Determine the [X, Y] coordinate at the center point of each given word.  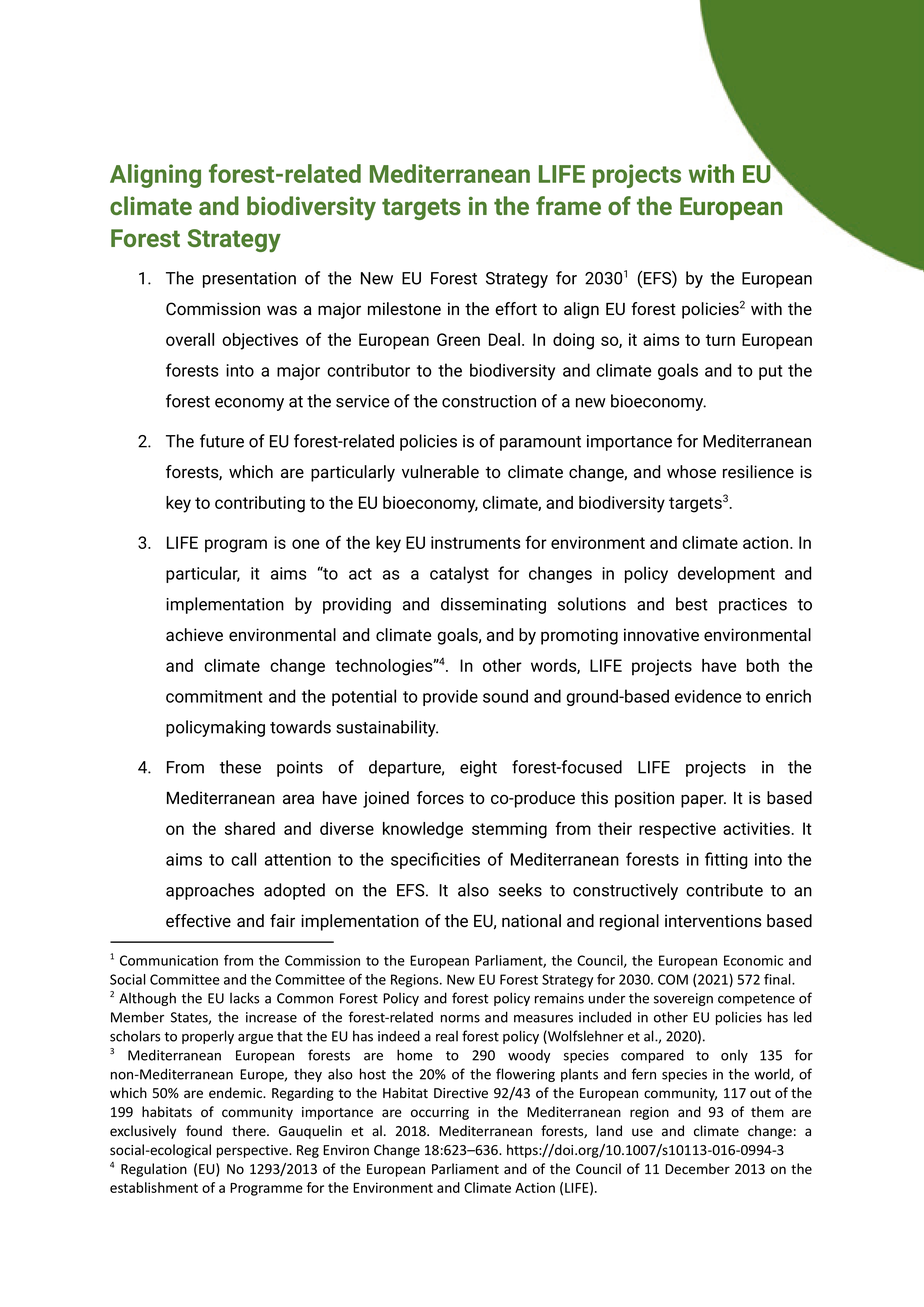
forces [440, 798]
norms [460, 1019]
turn [720, 340]
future [222, 441]
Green [458, 339]
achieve [194, 635]
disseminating [493, 605]
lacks [244, 998]
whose [691, 472]
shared [250, 828]
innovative [661, 635]
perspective [253, 1151]
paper [703, 801]
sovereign [683, 999]
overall [190, 339]
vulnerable [440, 472]
